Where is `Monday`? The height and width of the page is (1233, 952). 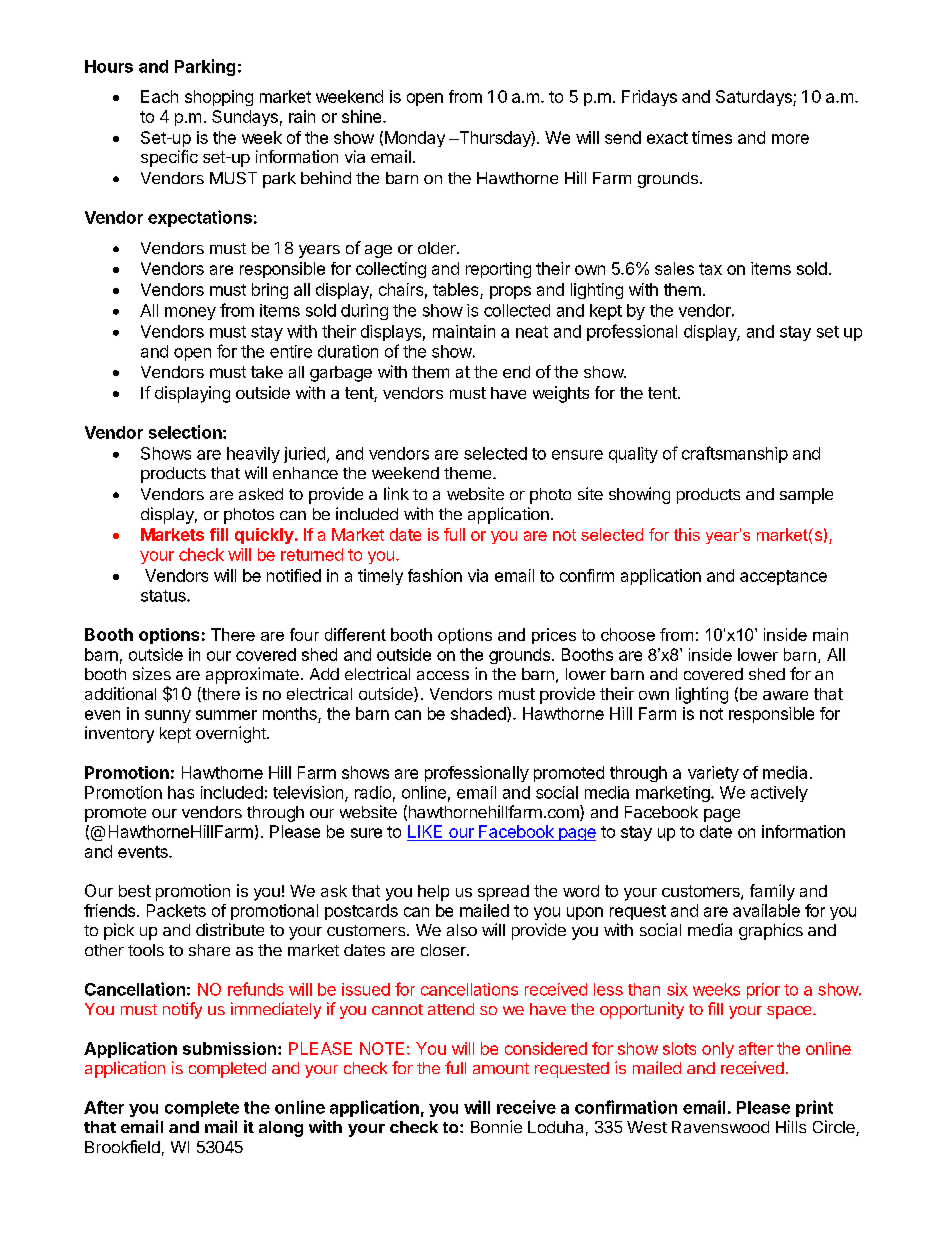
Monday is located at coordinates (415, 139).
